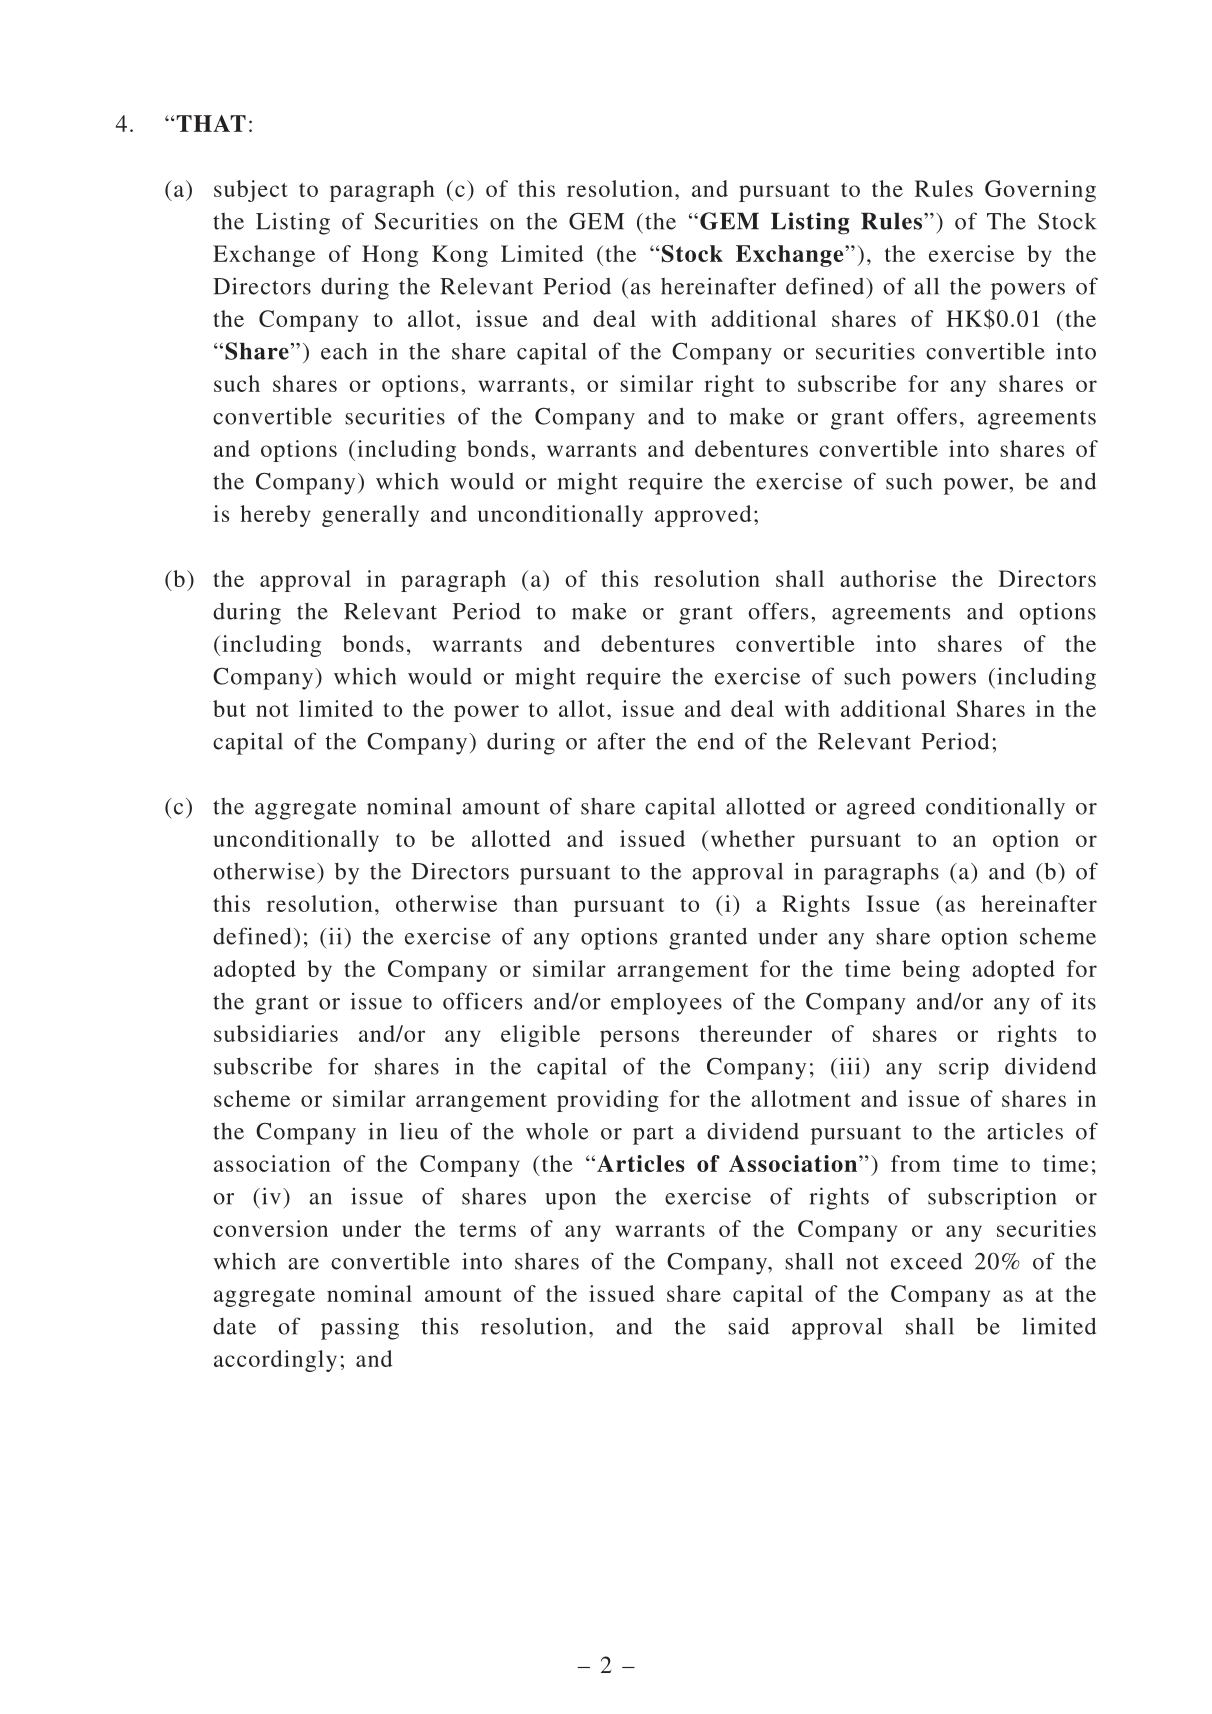  Describe the element at coordinates (460, 256) in the screenshot. I see `Kong` at that location.
